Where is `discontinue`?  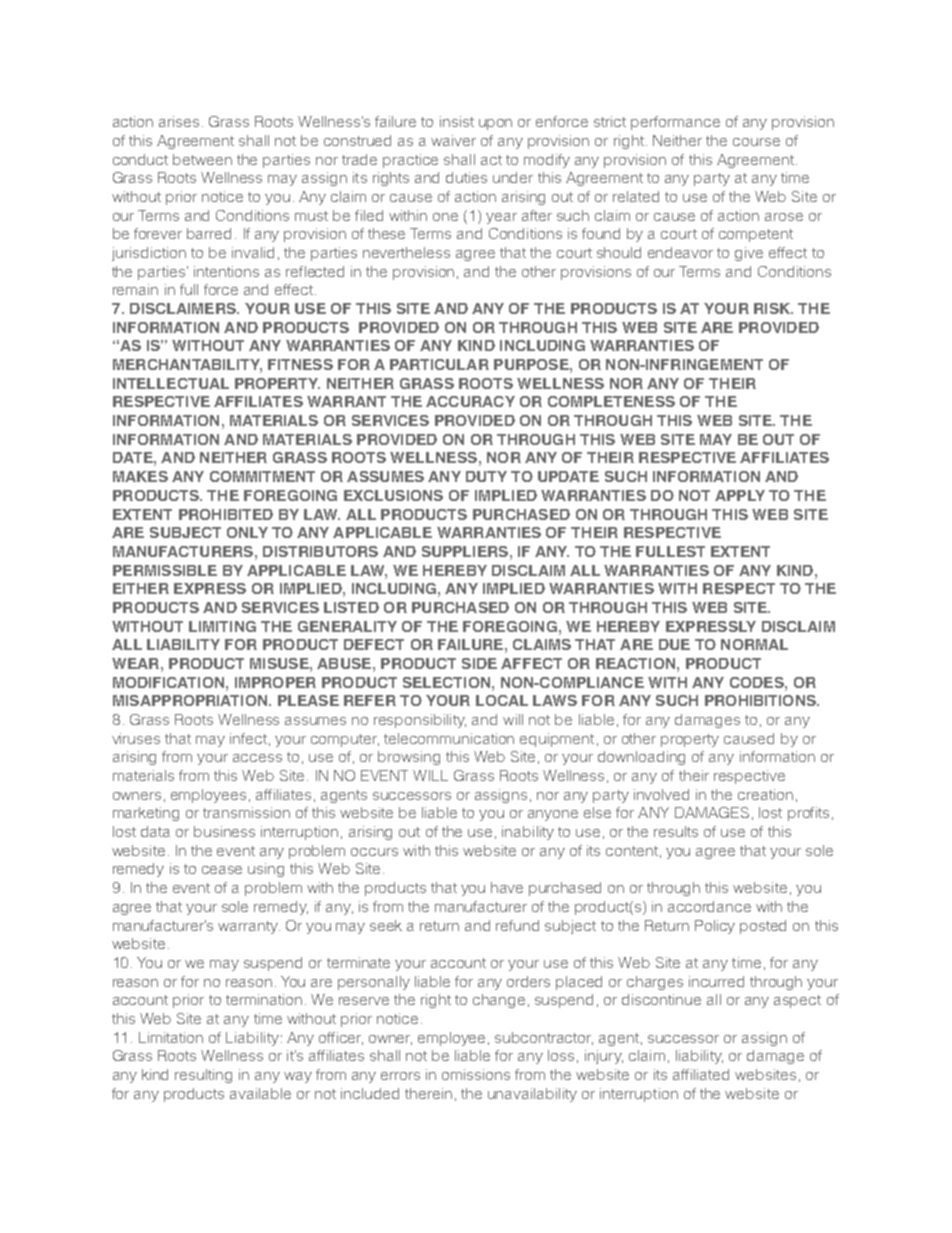 discontinue is located at coordinates (661, 999).
